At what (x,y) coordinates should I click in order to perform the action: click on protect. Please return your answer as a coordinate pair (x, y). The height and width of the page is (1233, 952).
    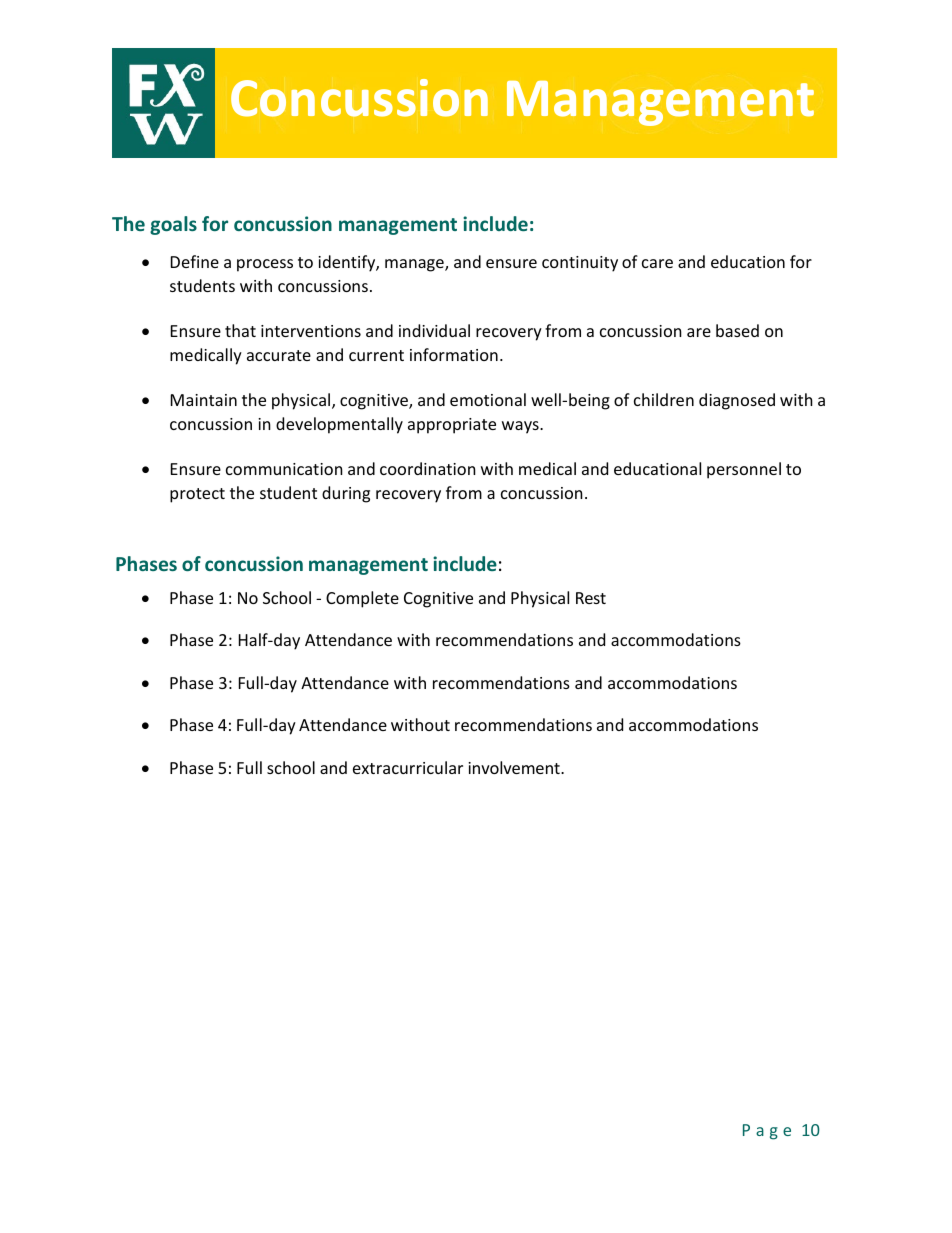
    Looking at the image, I should click on (197, 495).
